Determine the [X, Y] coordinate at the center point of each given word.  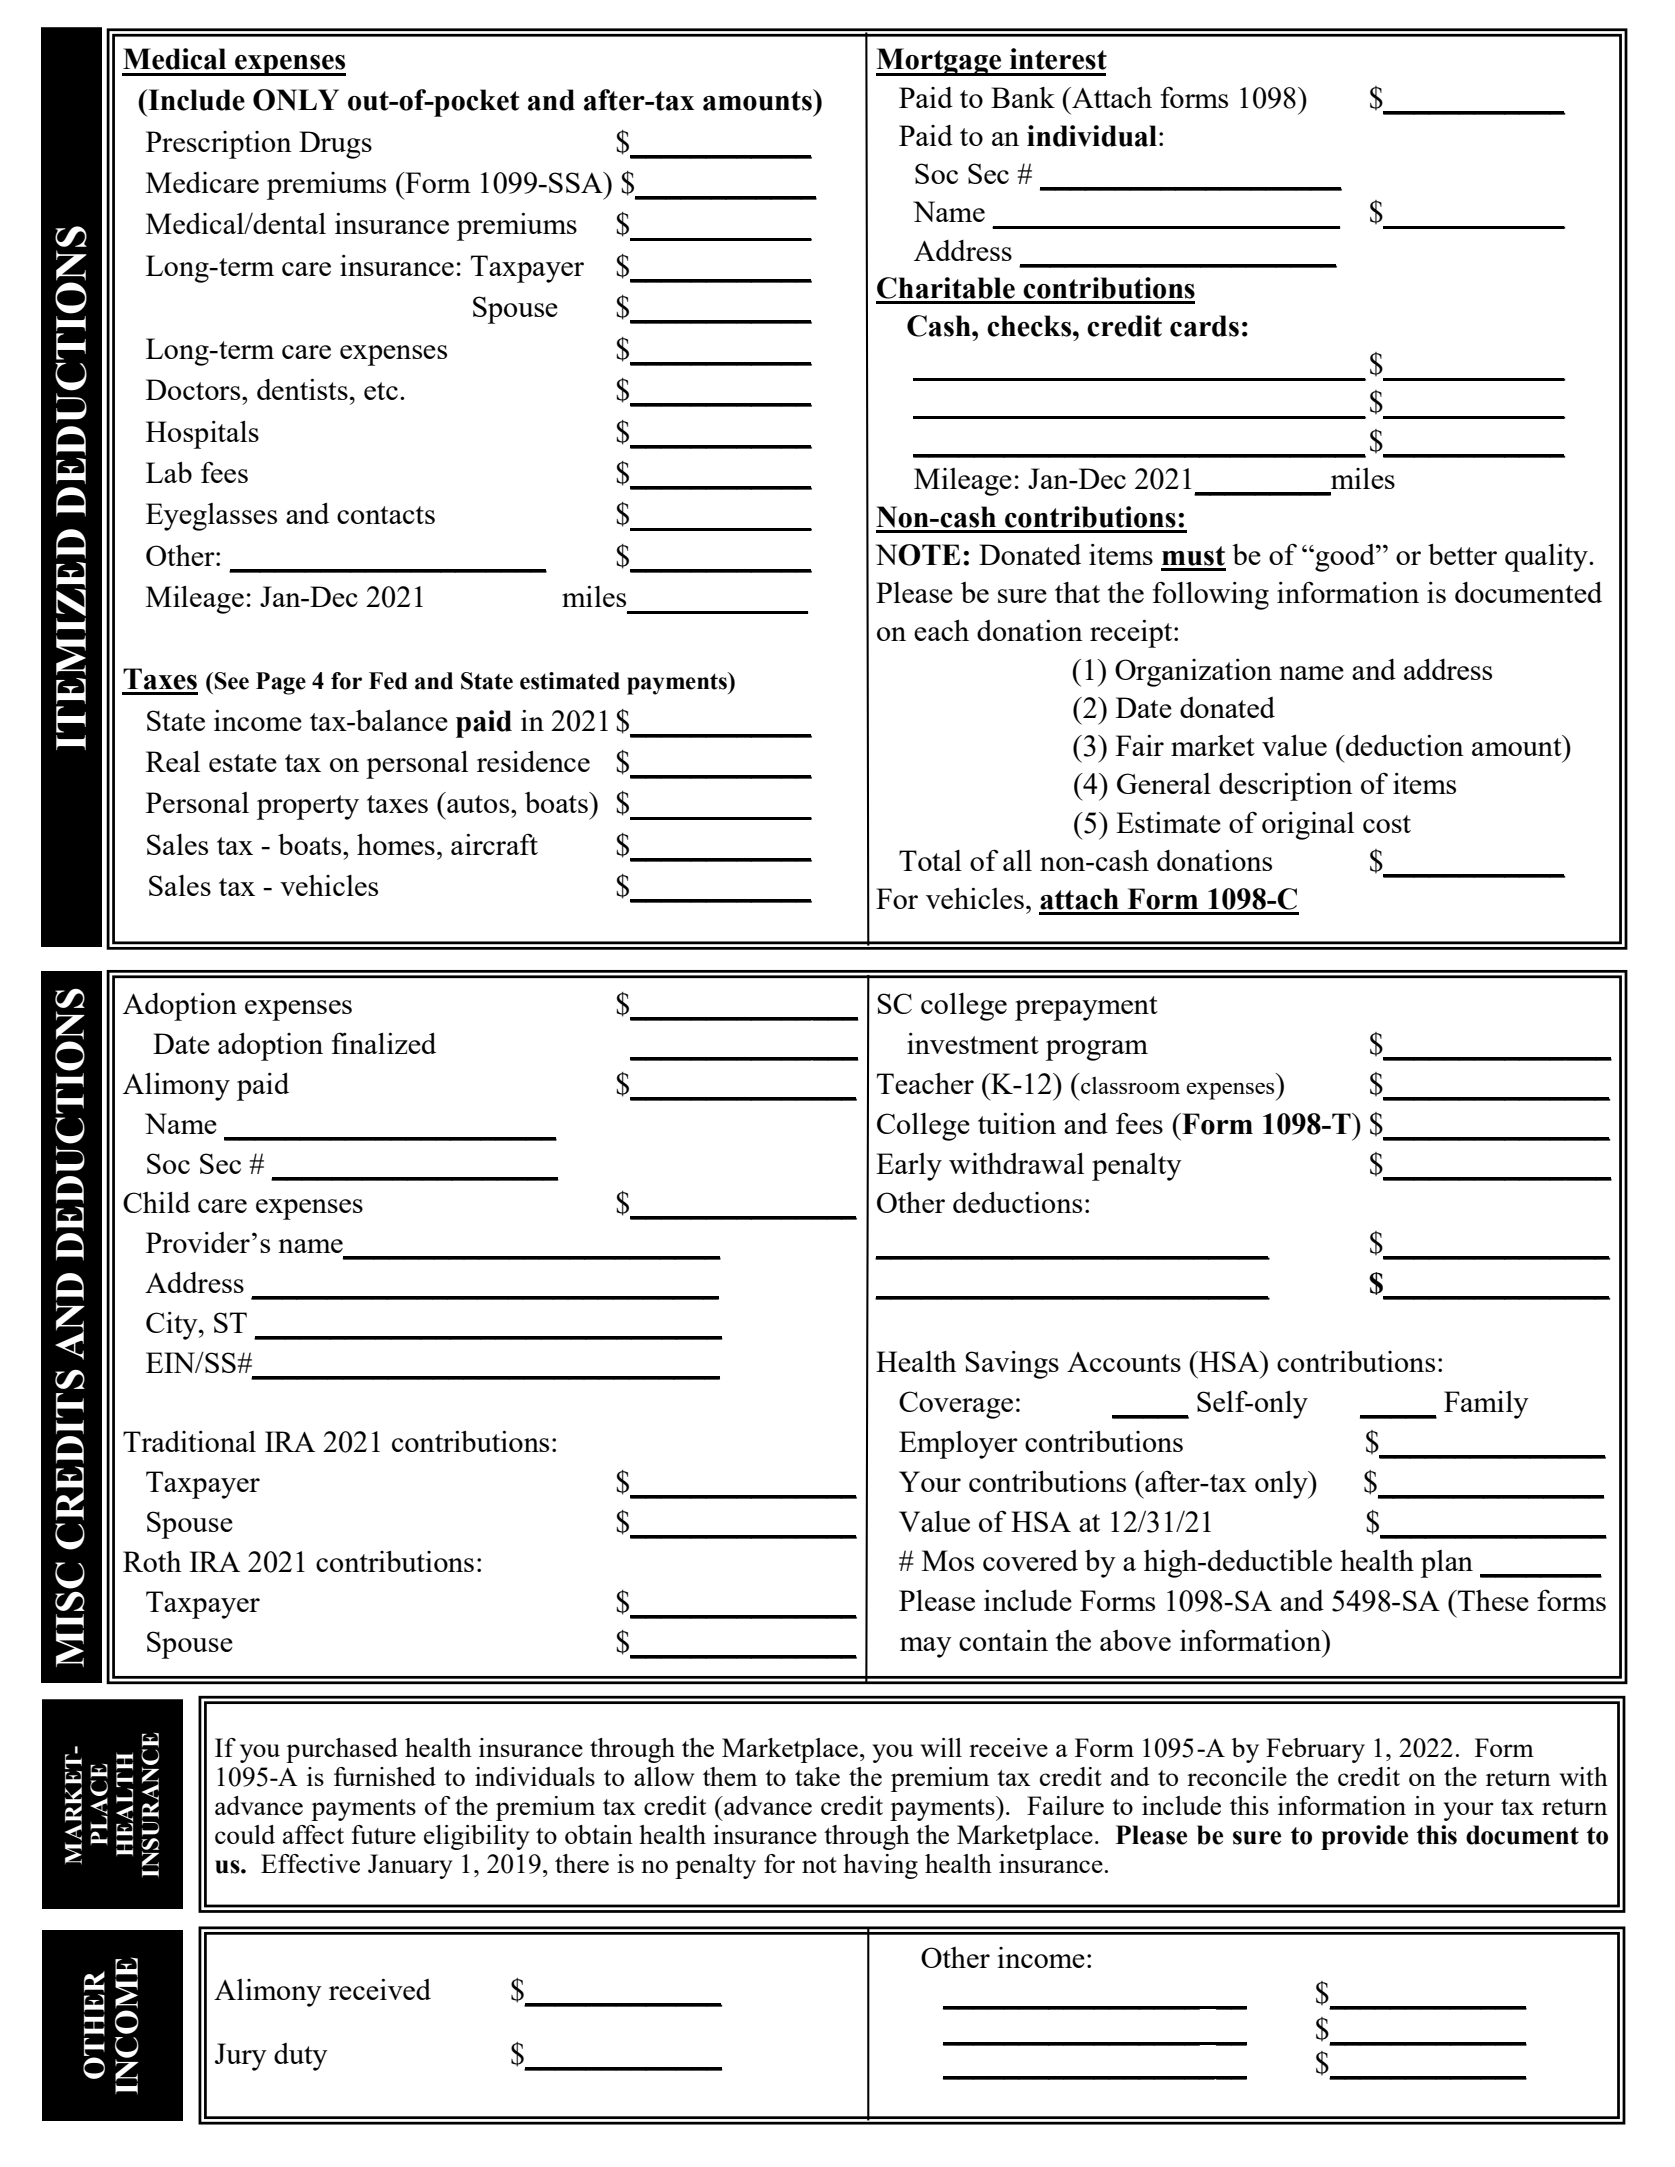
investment [973, 1043]
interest [1058, 59]
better [1462, 554]
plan [1447, 1564]
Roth [152, 1561]
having [880, 1866]
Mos [948, 1560]
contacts [386, 515]
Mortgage [940, 62]
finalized [384, 1043]
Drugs [335, 145]
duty [301, 2057]
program [1097, 1050]
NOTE [918, 555]
